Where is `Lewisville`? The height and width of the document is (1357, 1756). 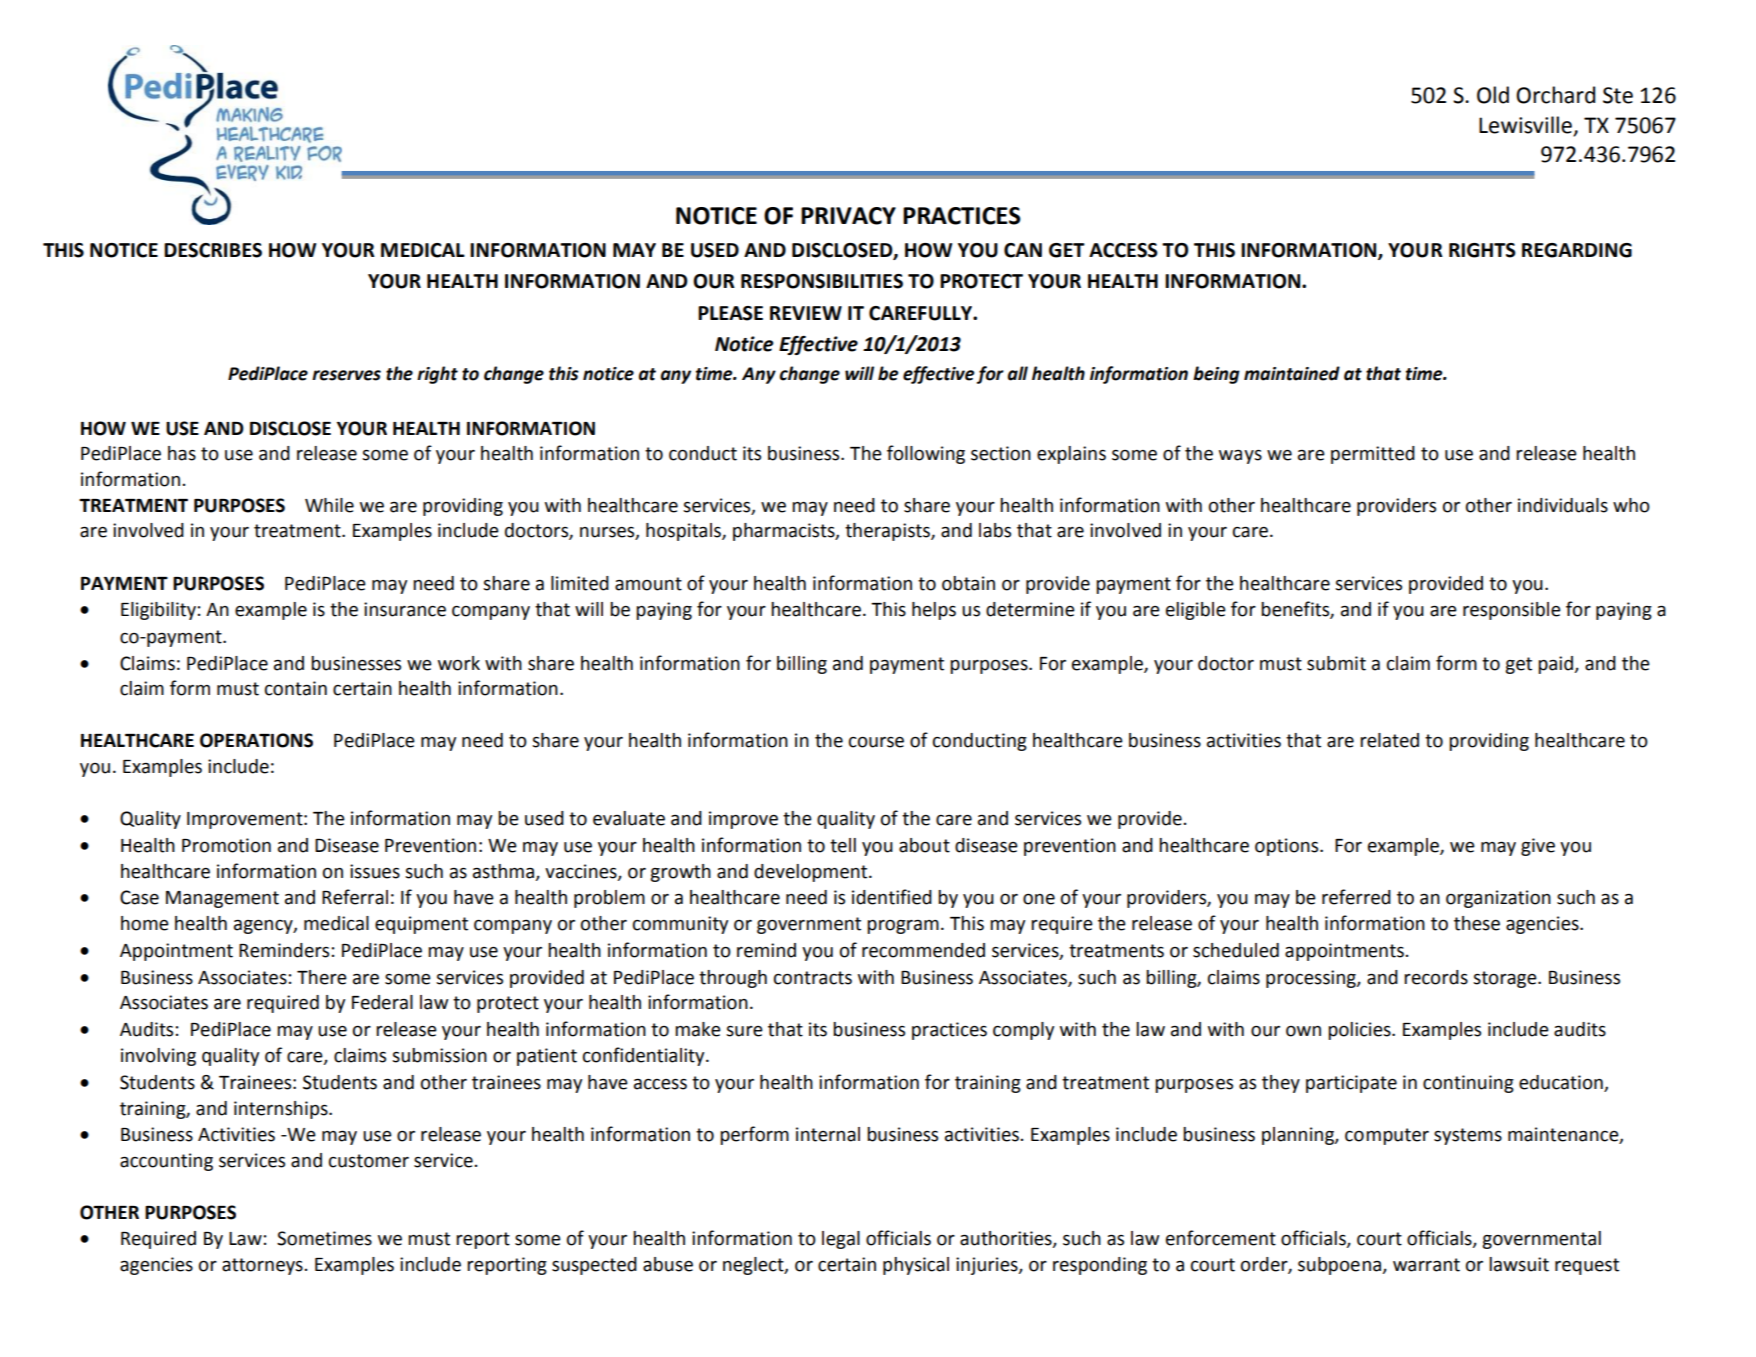
Lewisville is located at coordinates (1525, 125).
